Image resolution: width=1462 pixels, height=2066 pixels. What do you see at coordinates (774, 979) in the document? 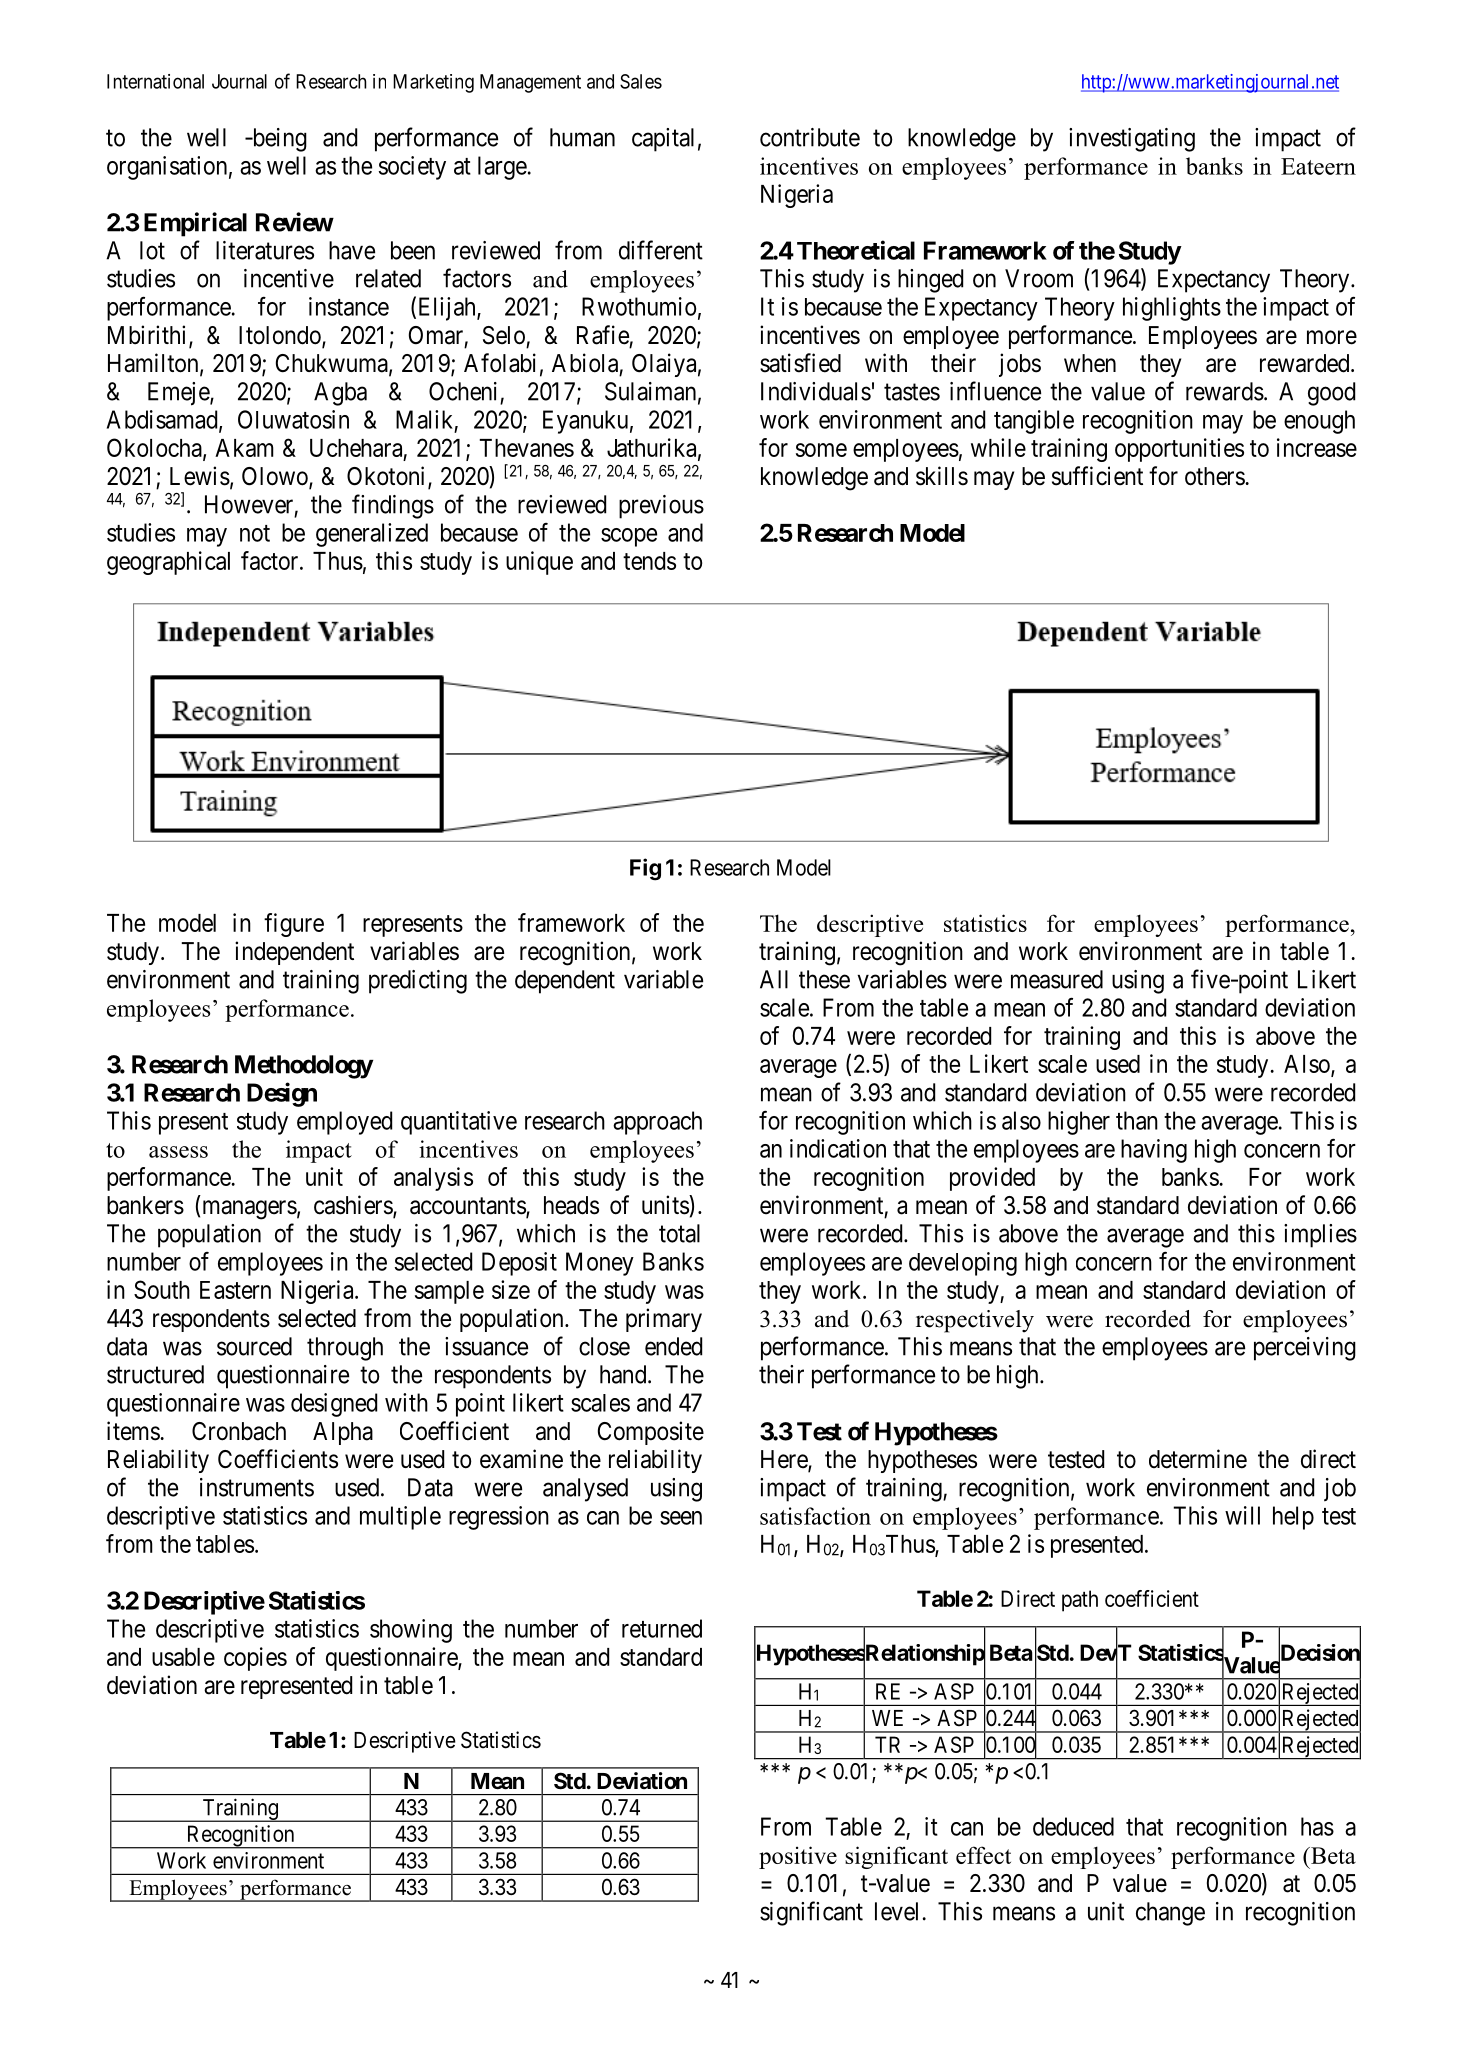
I see `All` at bounding box center [774, 979].
